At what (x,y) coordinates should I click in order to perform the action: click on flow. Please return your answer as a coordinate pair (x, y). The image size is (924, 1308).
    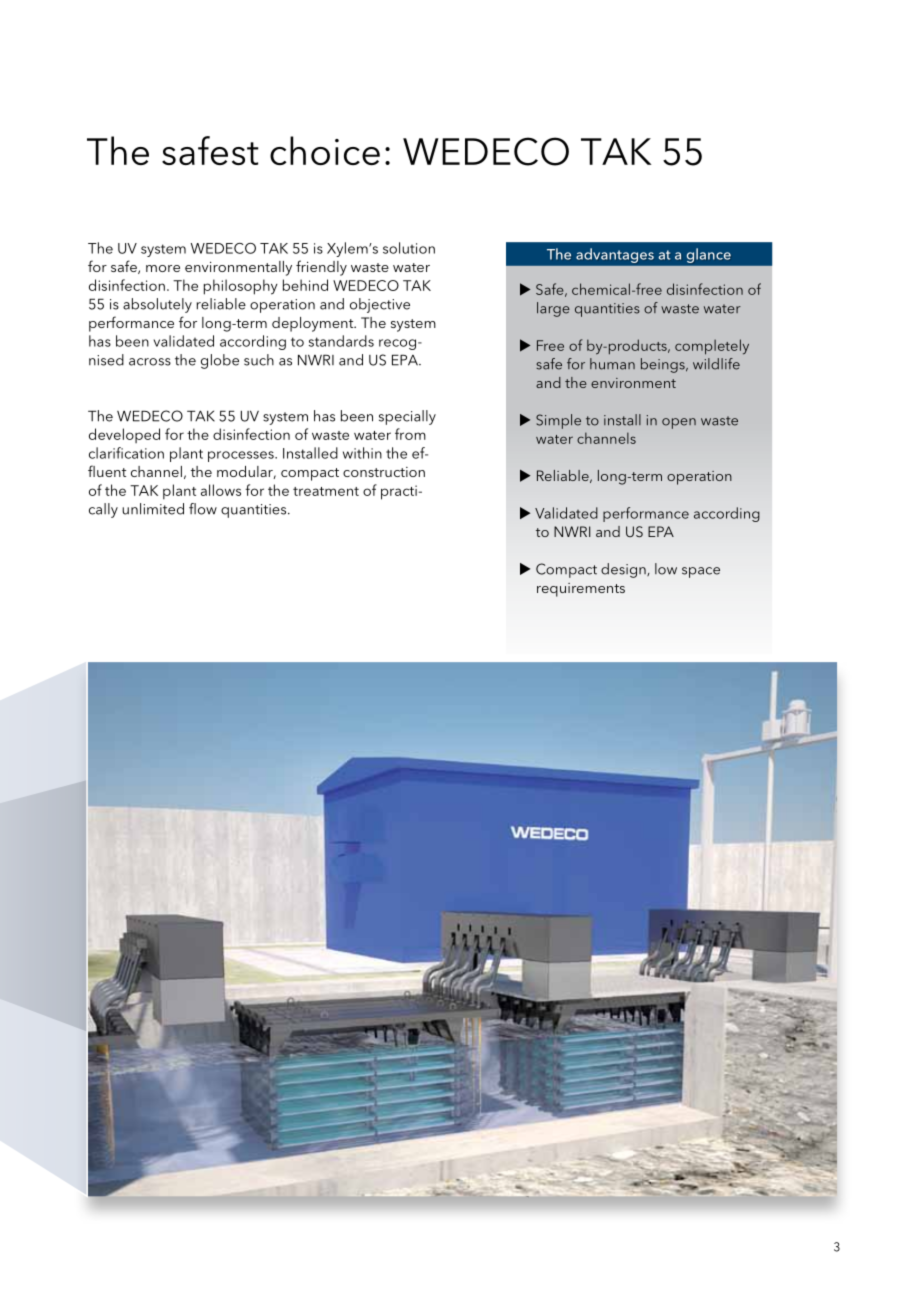
    Looking at the image, I should click on (203, 509).
